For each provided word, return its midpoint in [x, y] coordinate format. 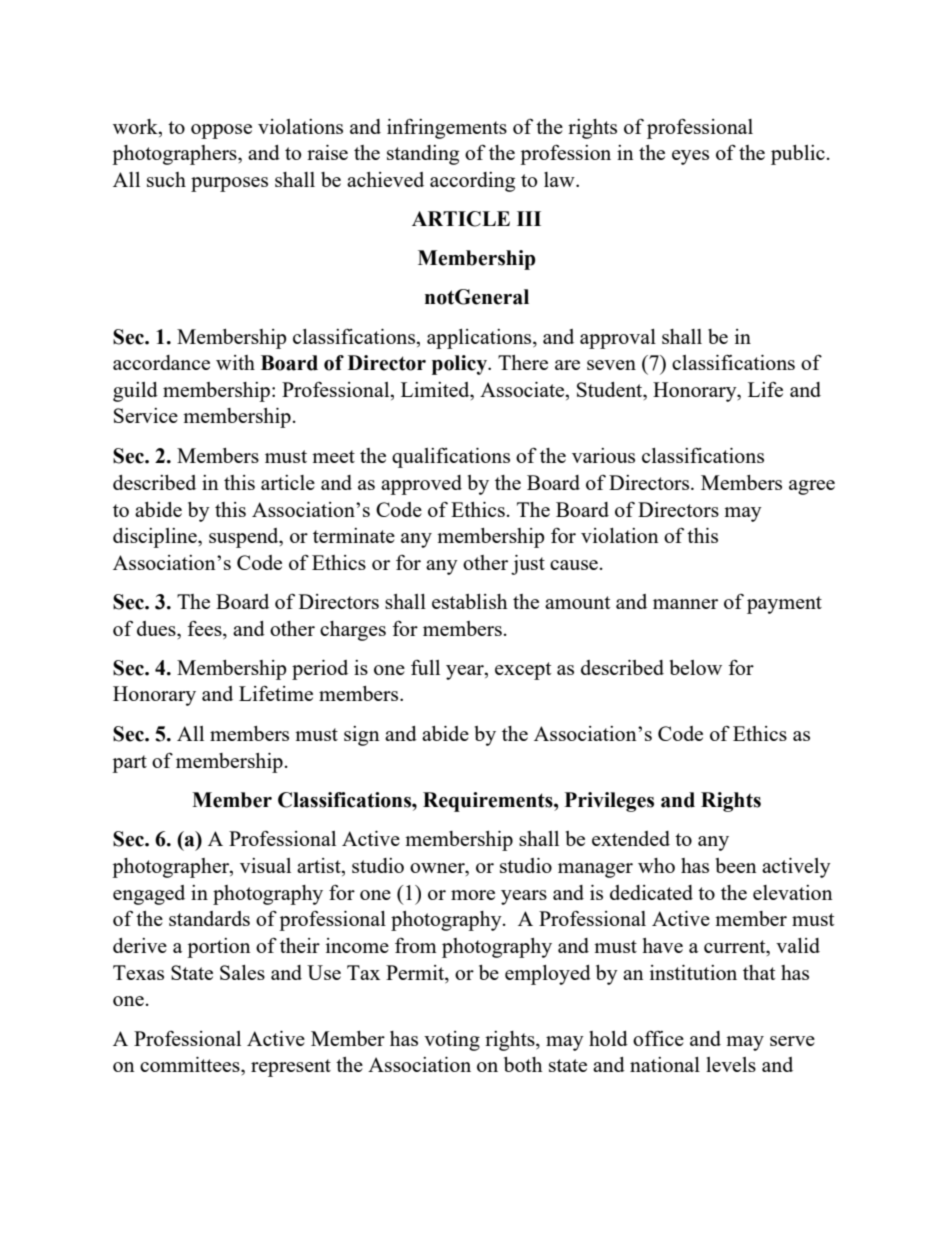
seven [611, 365]
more [473, 895]
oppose [221, 131]
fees [205, 628]
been [736, 865]
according [472, 182]
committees [191, 1064]
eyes [690, 157]
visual [265, 865]
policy [461, 365]
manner [685, 604]
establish [469, 601]
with [235, 362]
